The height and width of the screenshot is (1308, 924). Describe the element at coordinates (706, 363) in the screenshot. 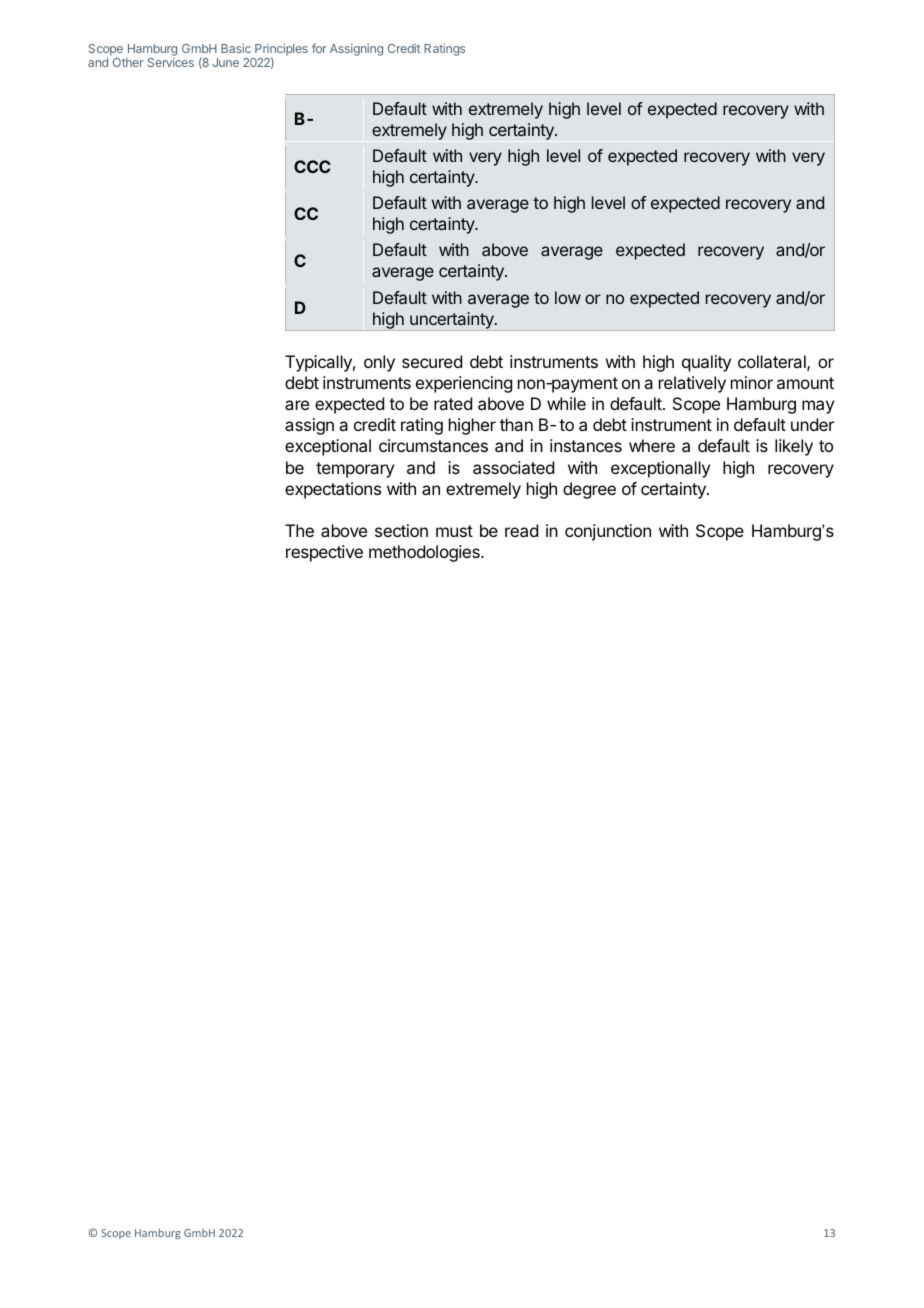

I see `quality` at that location.
